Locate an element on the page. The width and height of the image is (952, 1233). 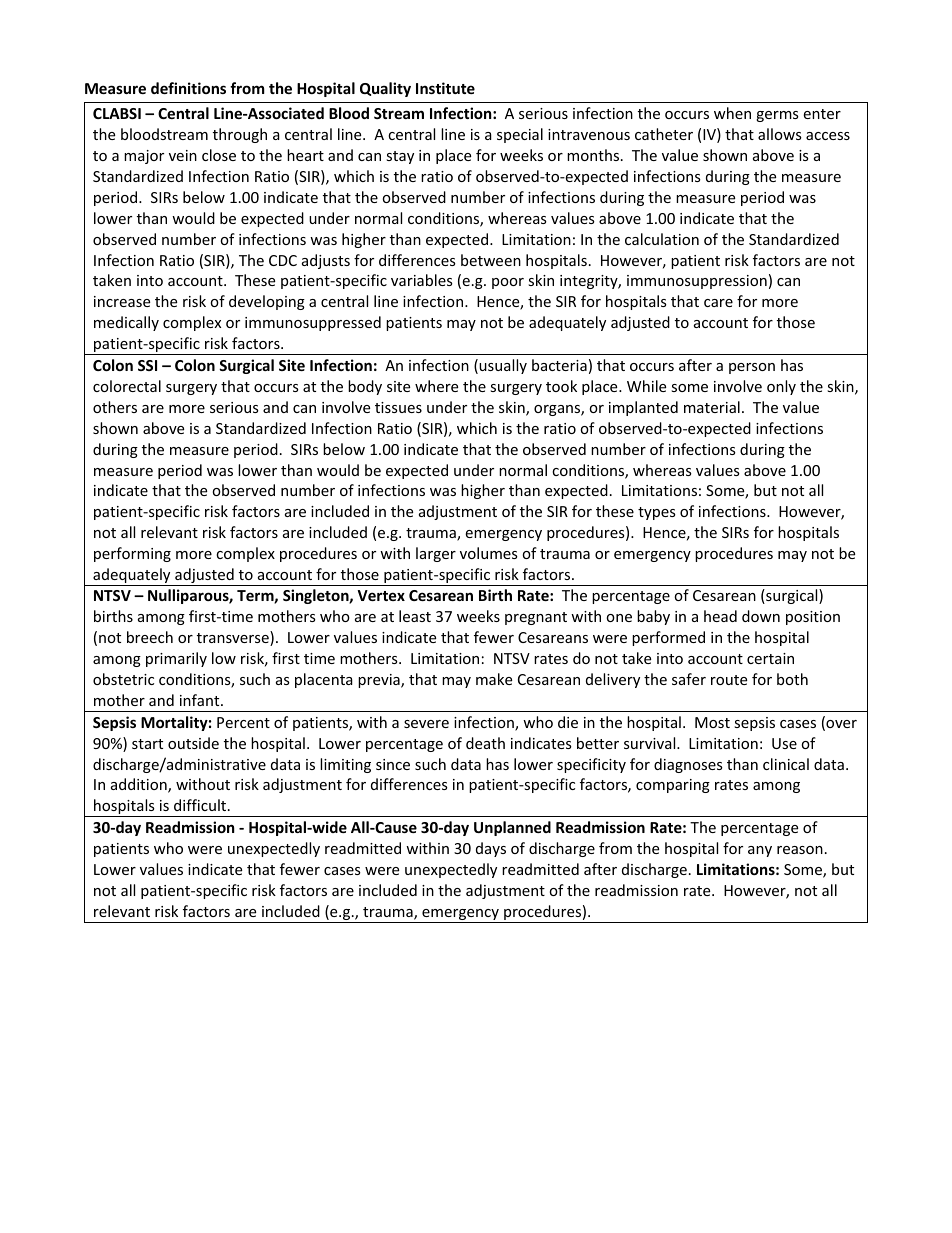
certain is located at coordinates (770, 658).
